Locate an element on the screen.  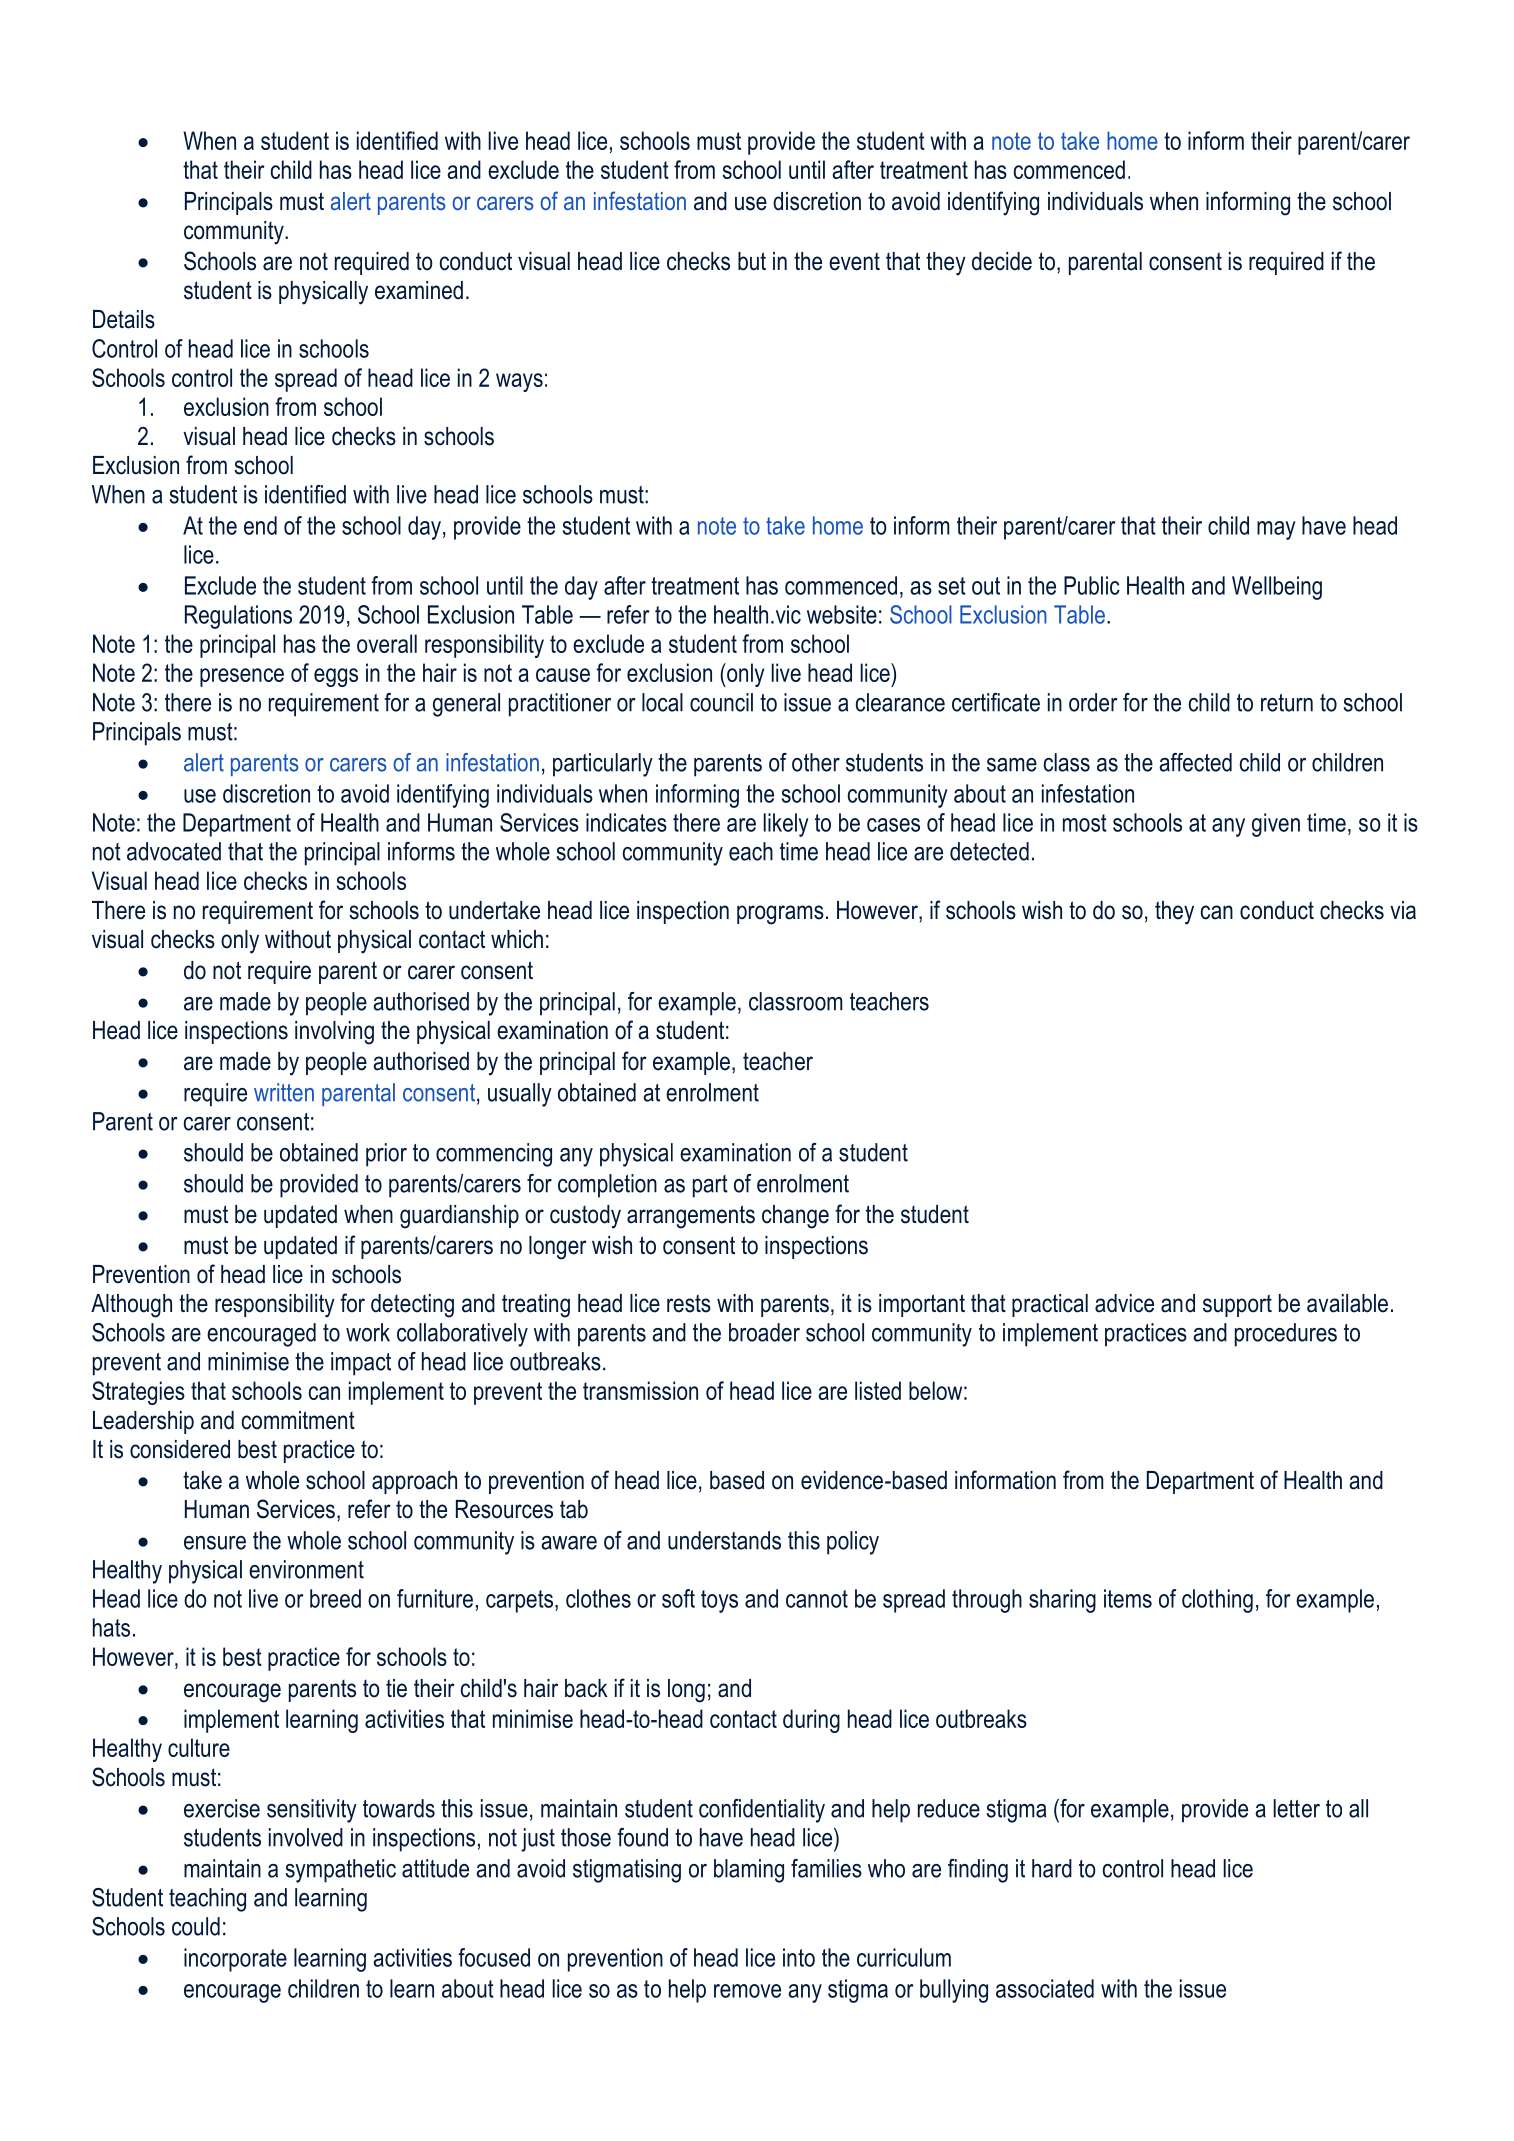
incorporate is located at coordinates (235, 1960).
